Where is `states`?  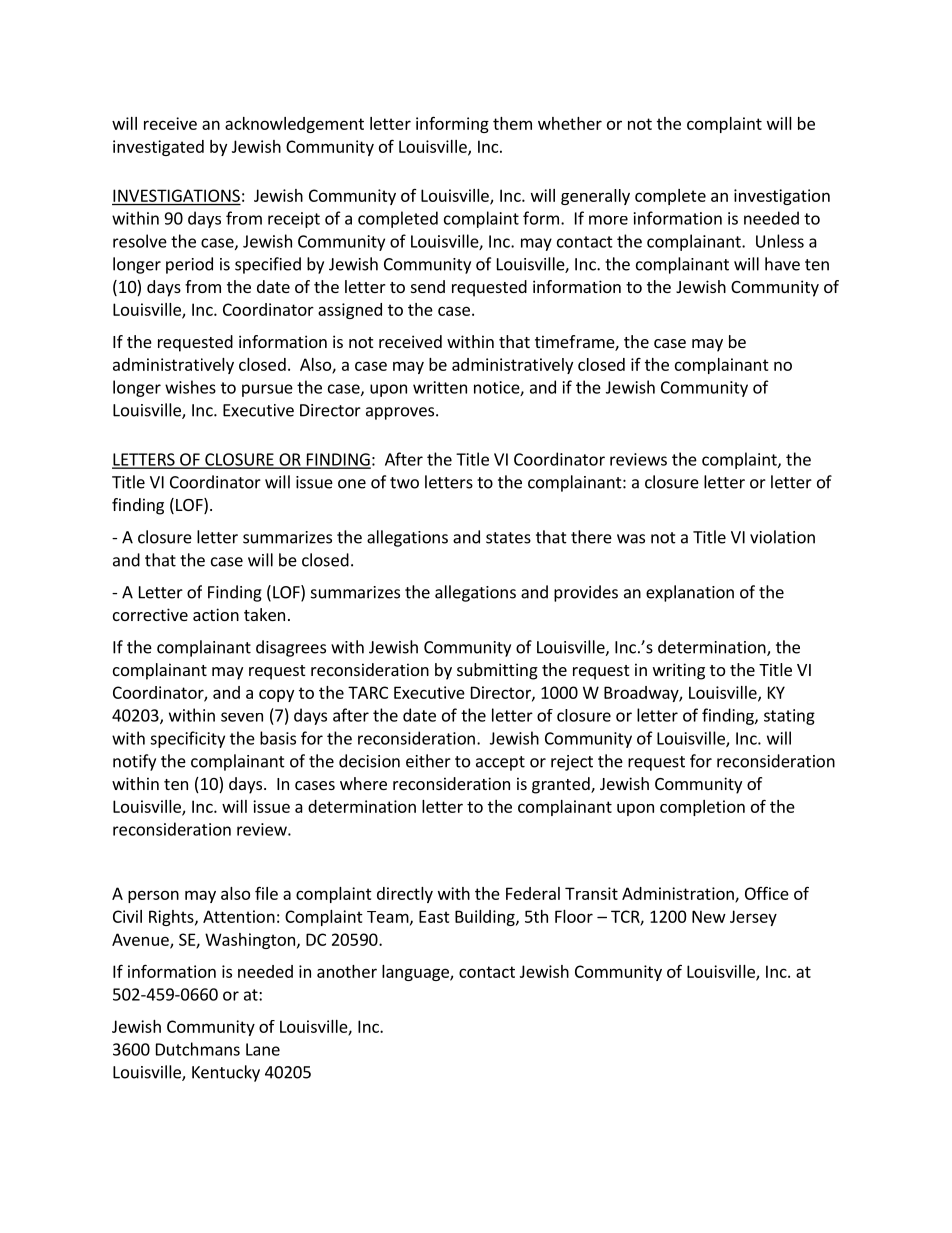 states is located at coordinates (508, 538).
